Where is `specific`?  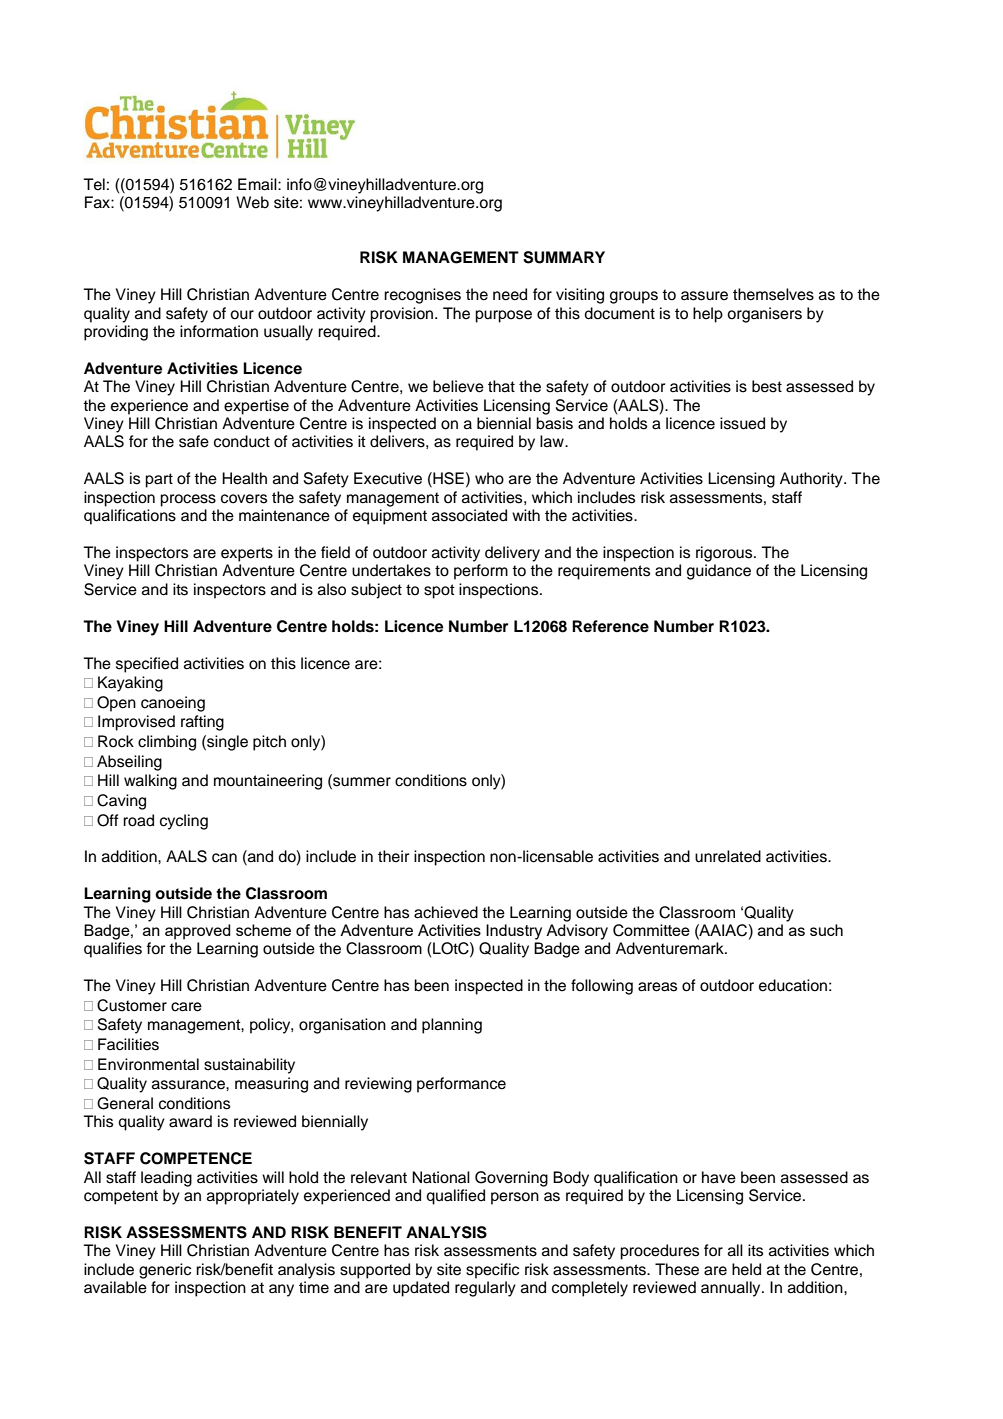
specific is located at coordinates (492, 1271).
